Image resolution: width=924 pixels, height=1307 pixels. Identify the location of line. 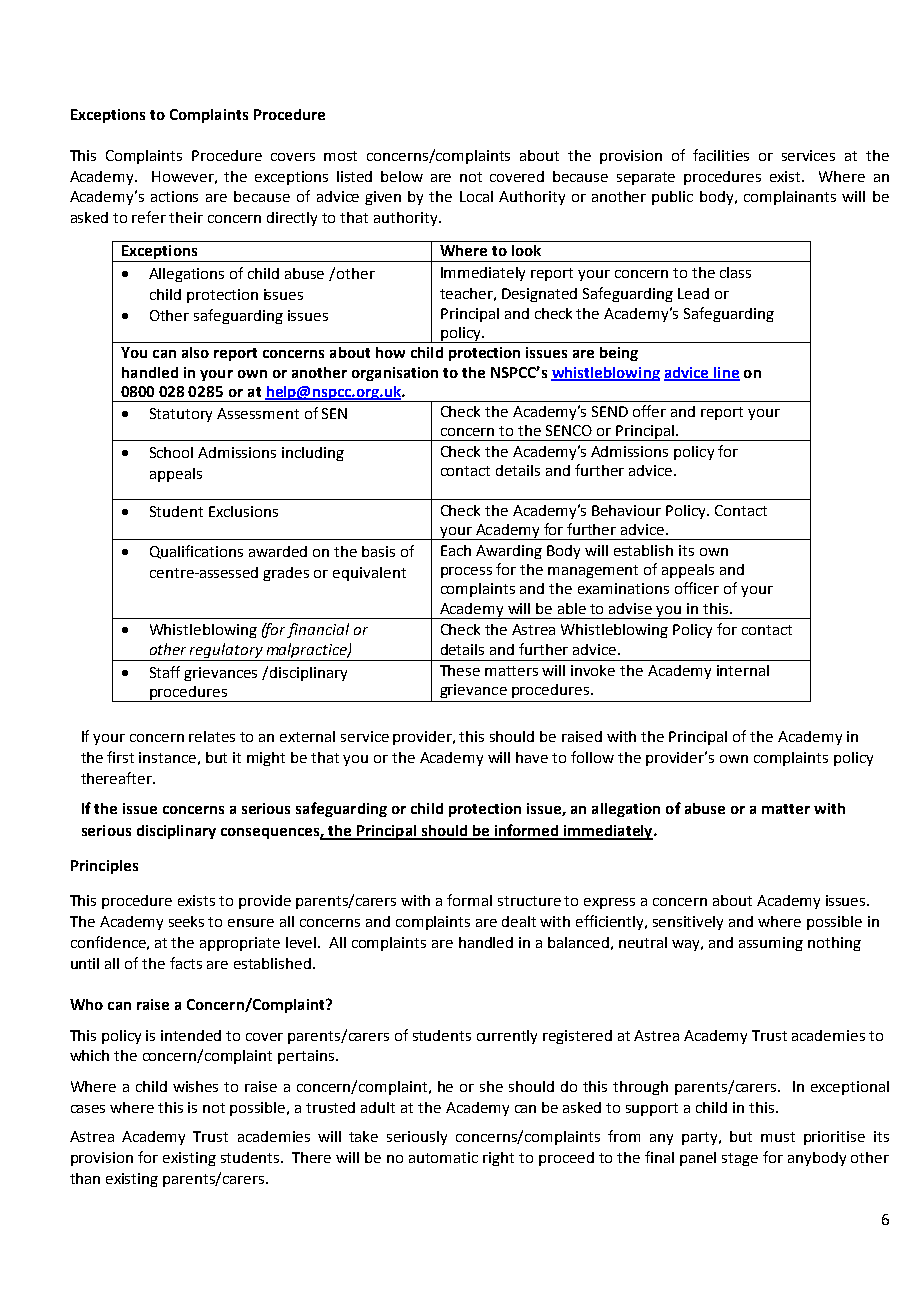
(726, 373).
